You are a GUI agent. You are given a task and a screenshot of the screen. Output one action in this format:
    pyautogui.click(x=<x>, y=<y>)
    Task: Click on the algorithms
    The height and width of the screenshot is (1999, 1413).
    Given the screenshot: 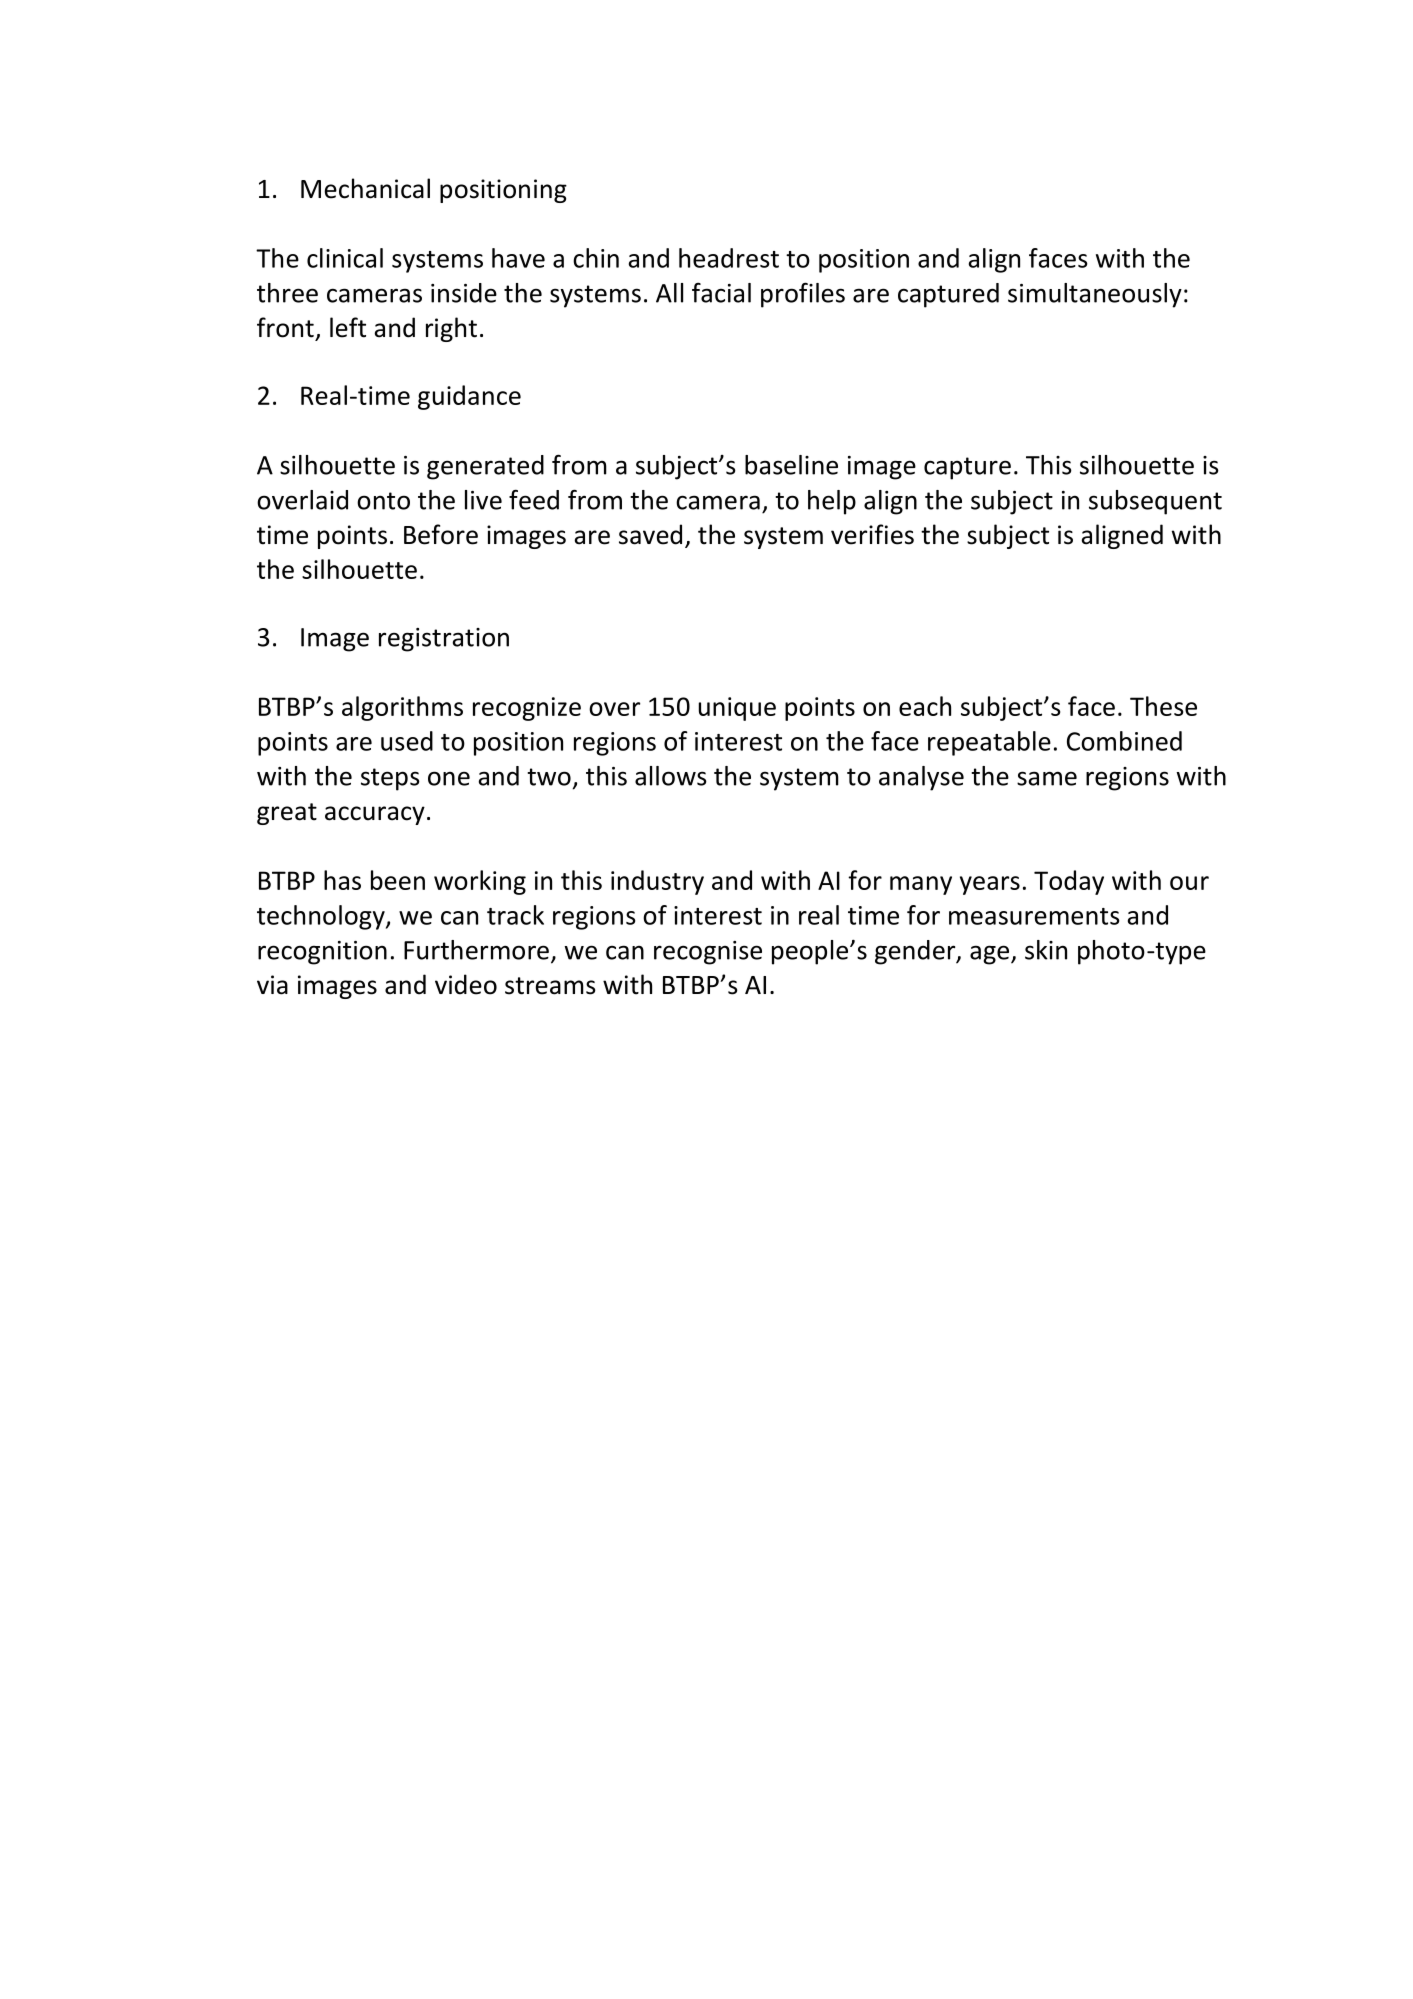 What is the action you would take?
    pyautogui.click(x=402, y=708)
